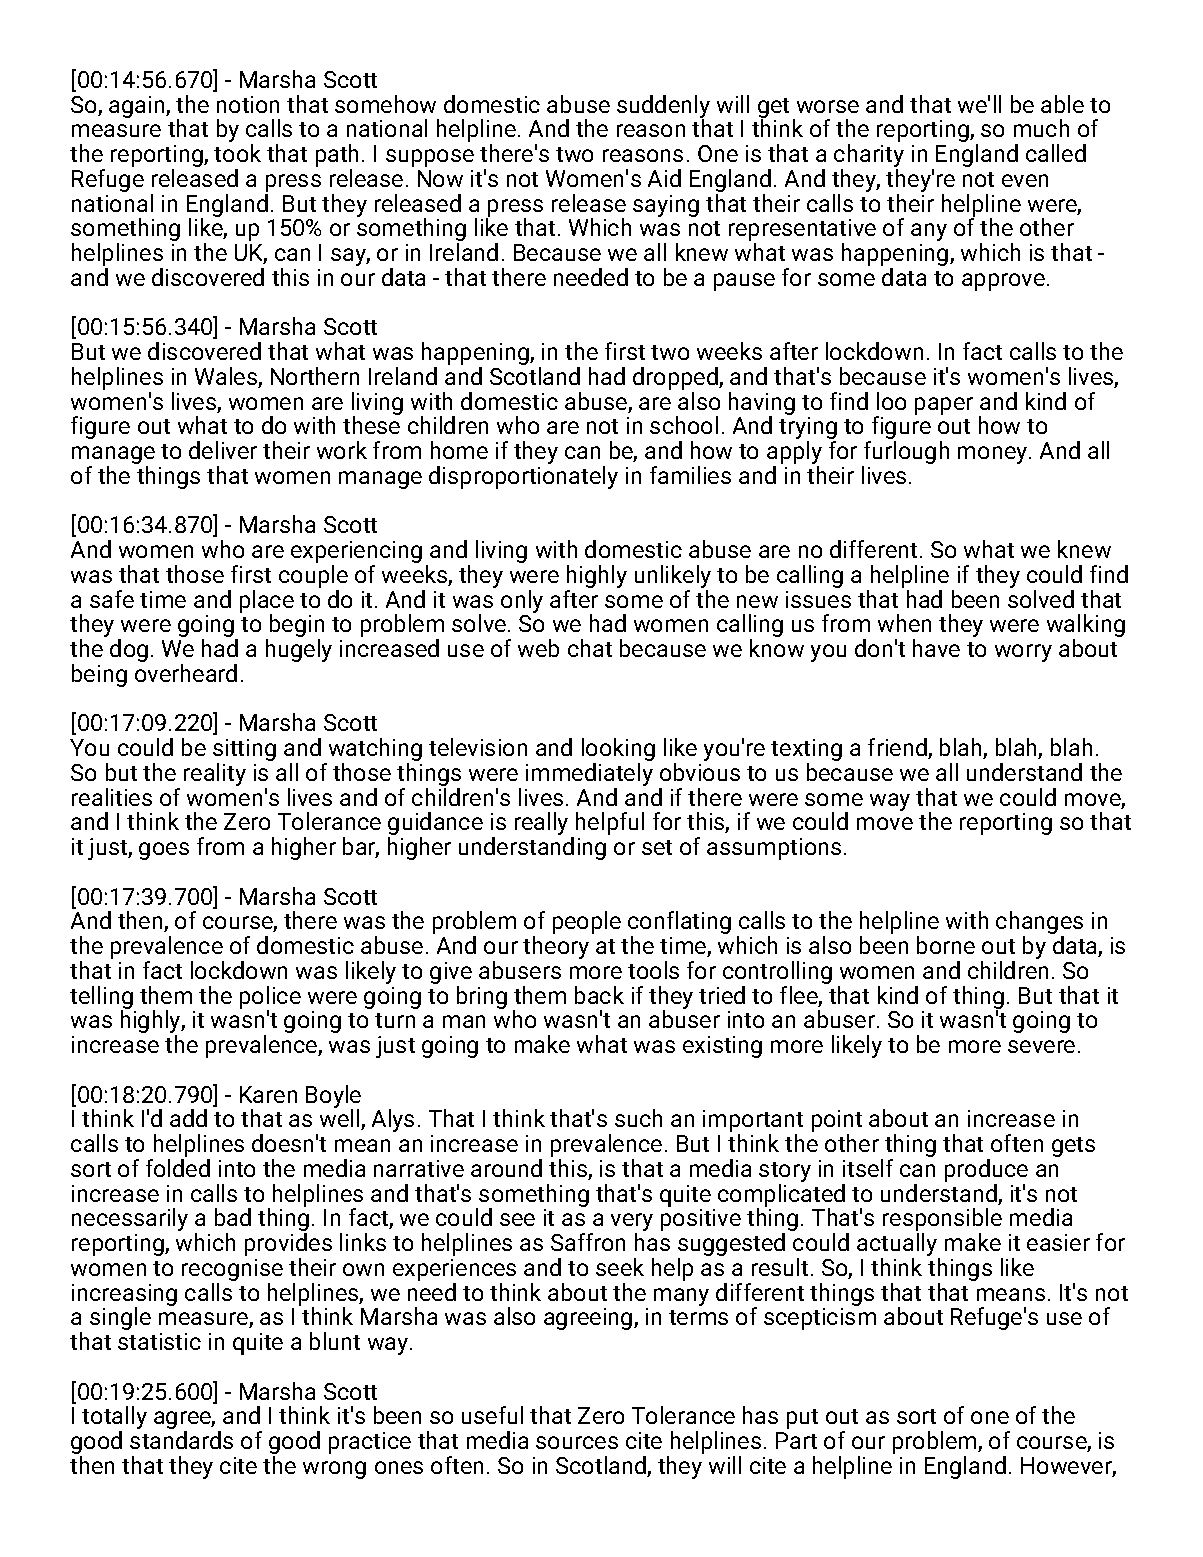  What do you see at coordinates (267, 602) in the screenshot?
I see `place` at bounding box center [267, 602].
